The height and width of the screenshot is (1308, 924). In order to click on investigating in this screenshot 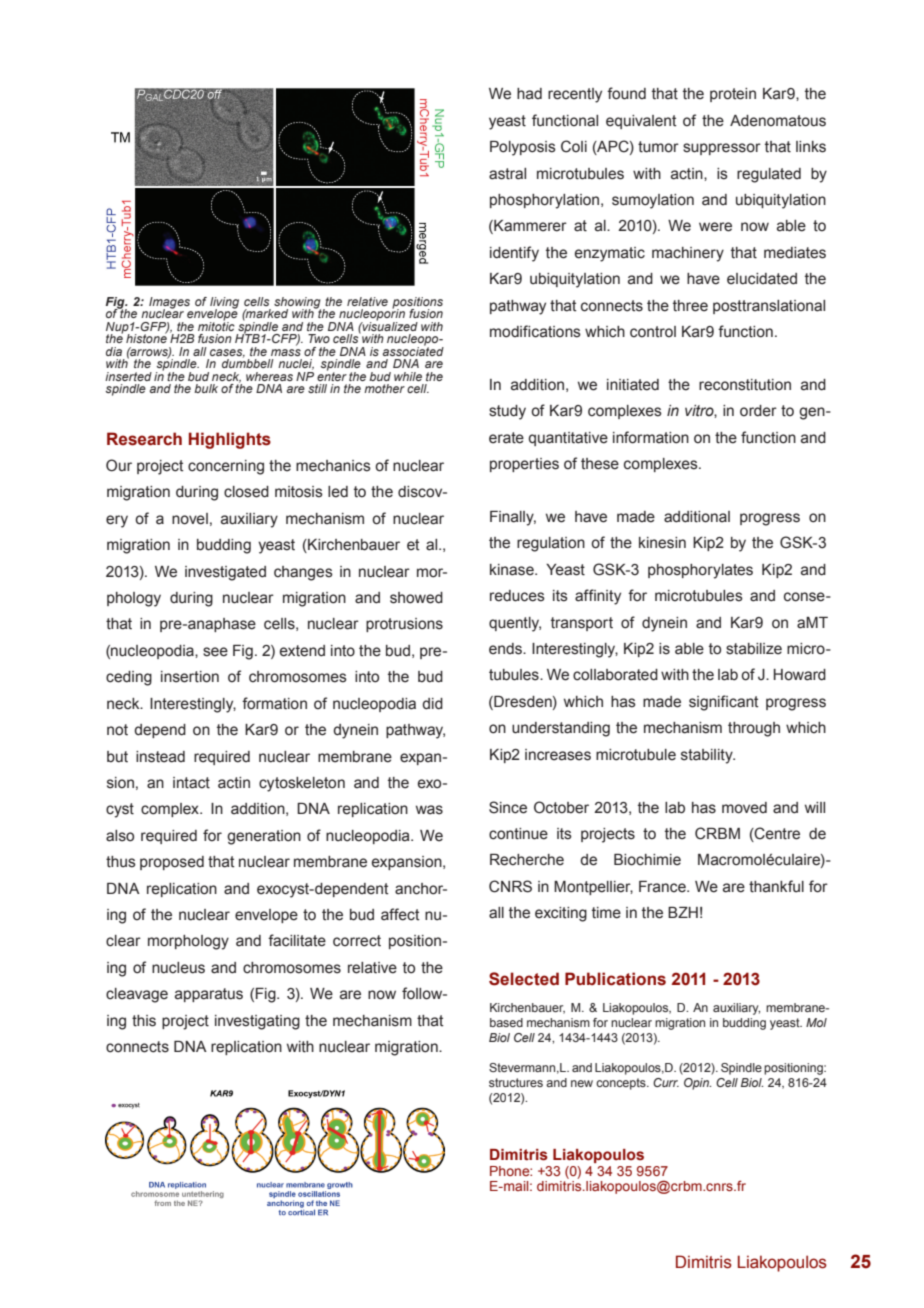, I will do `click(257, 1022)`.
